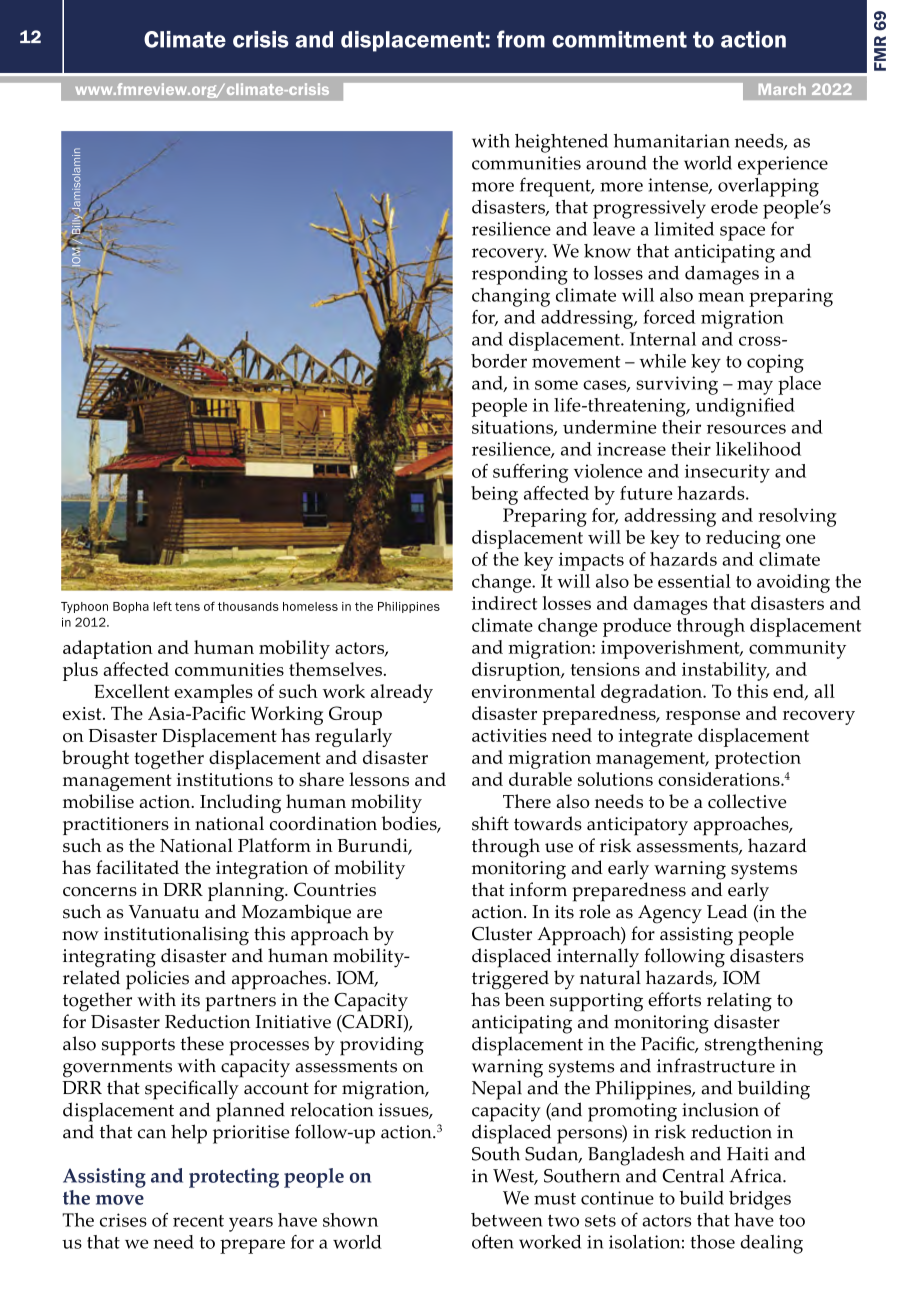 The image size is (924, 1311). Describe the element at coordinates (782, 89) in the screenshot. I see `March` at that location.
